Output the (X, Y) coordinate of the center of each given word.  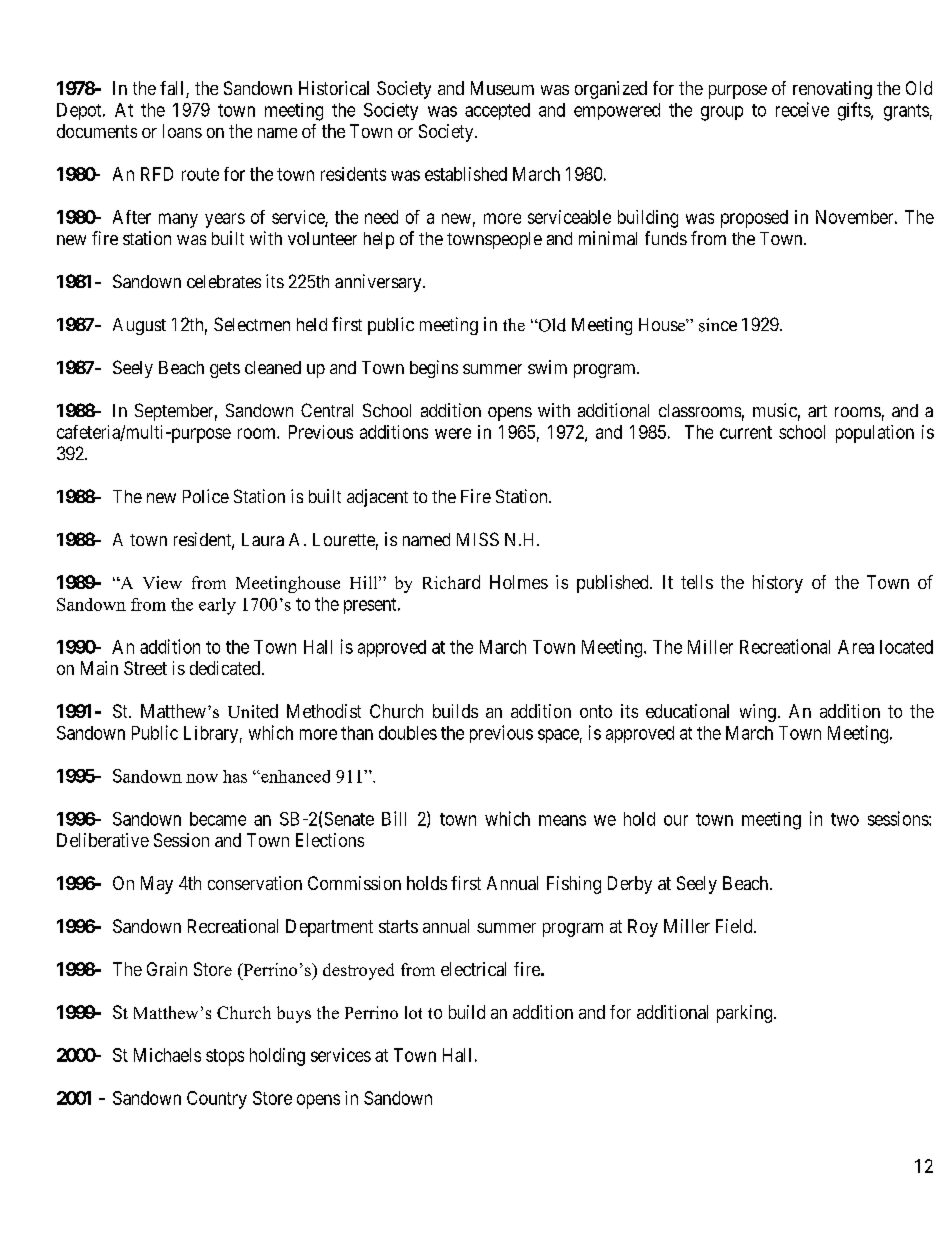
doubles (408, 733)
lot (413, 1012)
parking (744, 1014)
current (746, 432)
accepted (497, 111)
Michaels (167, 1055)
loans (182, 131)
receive (802, 109)
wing (758, 713)
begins (434, 369)
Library (211, 734)
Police (206, 496)
